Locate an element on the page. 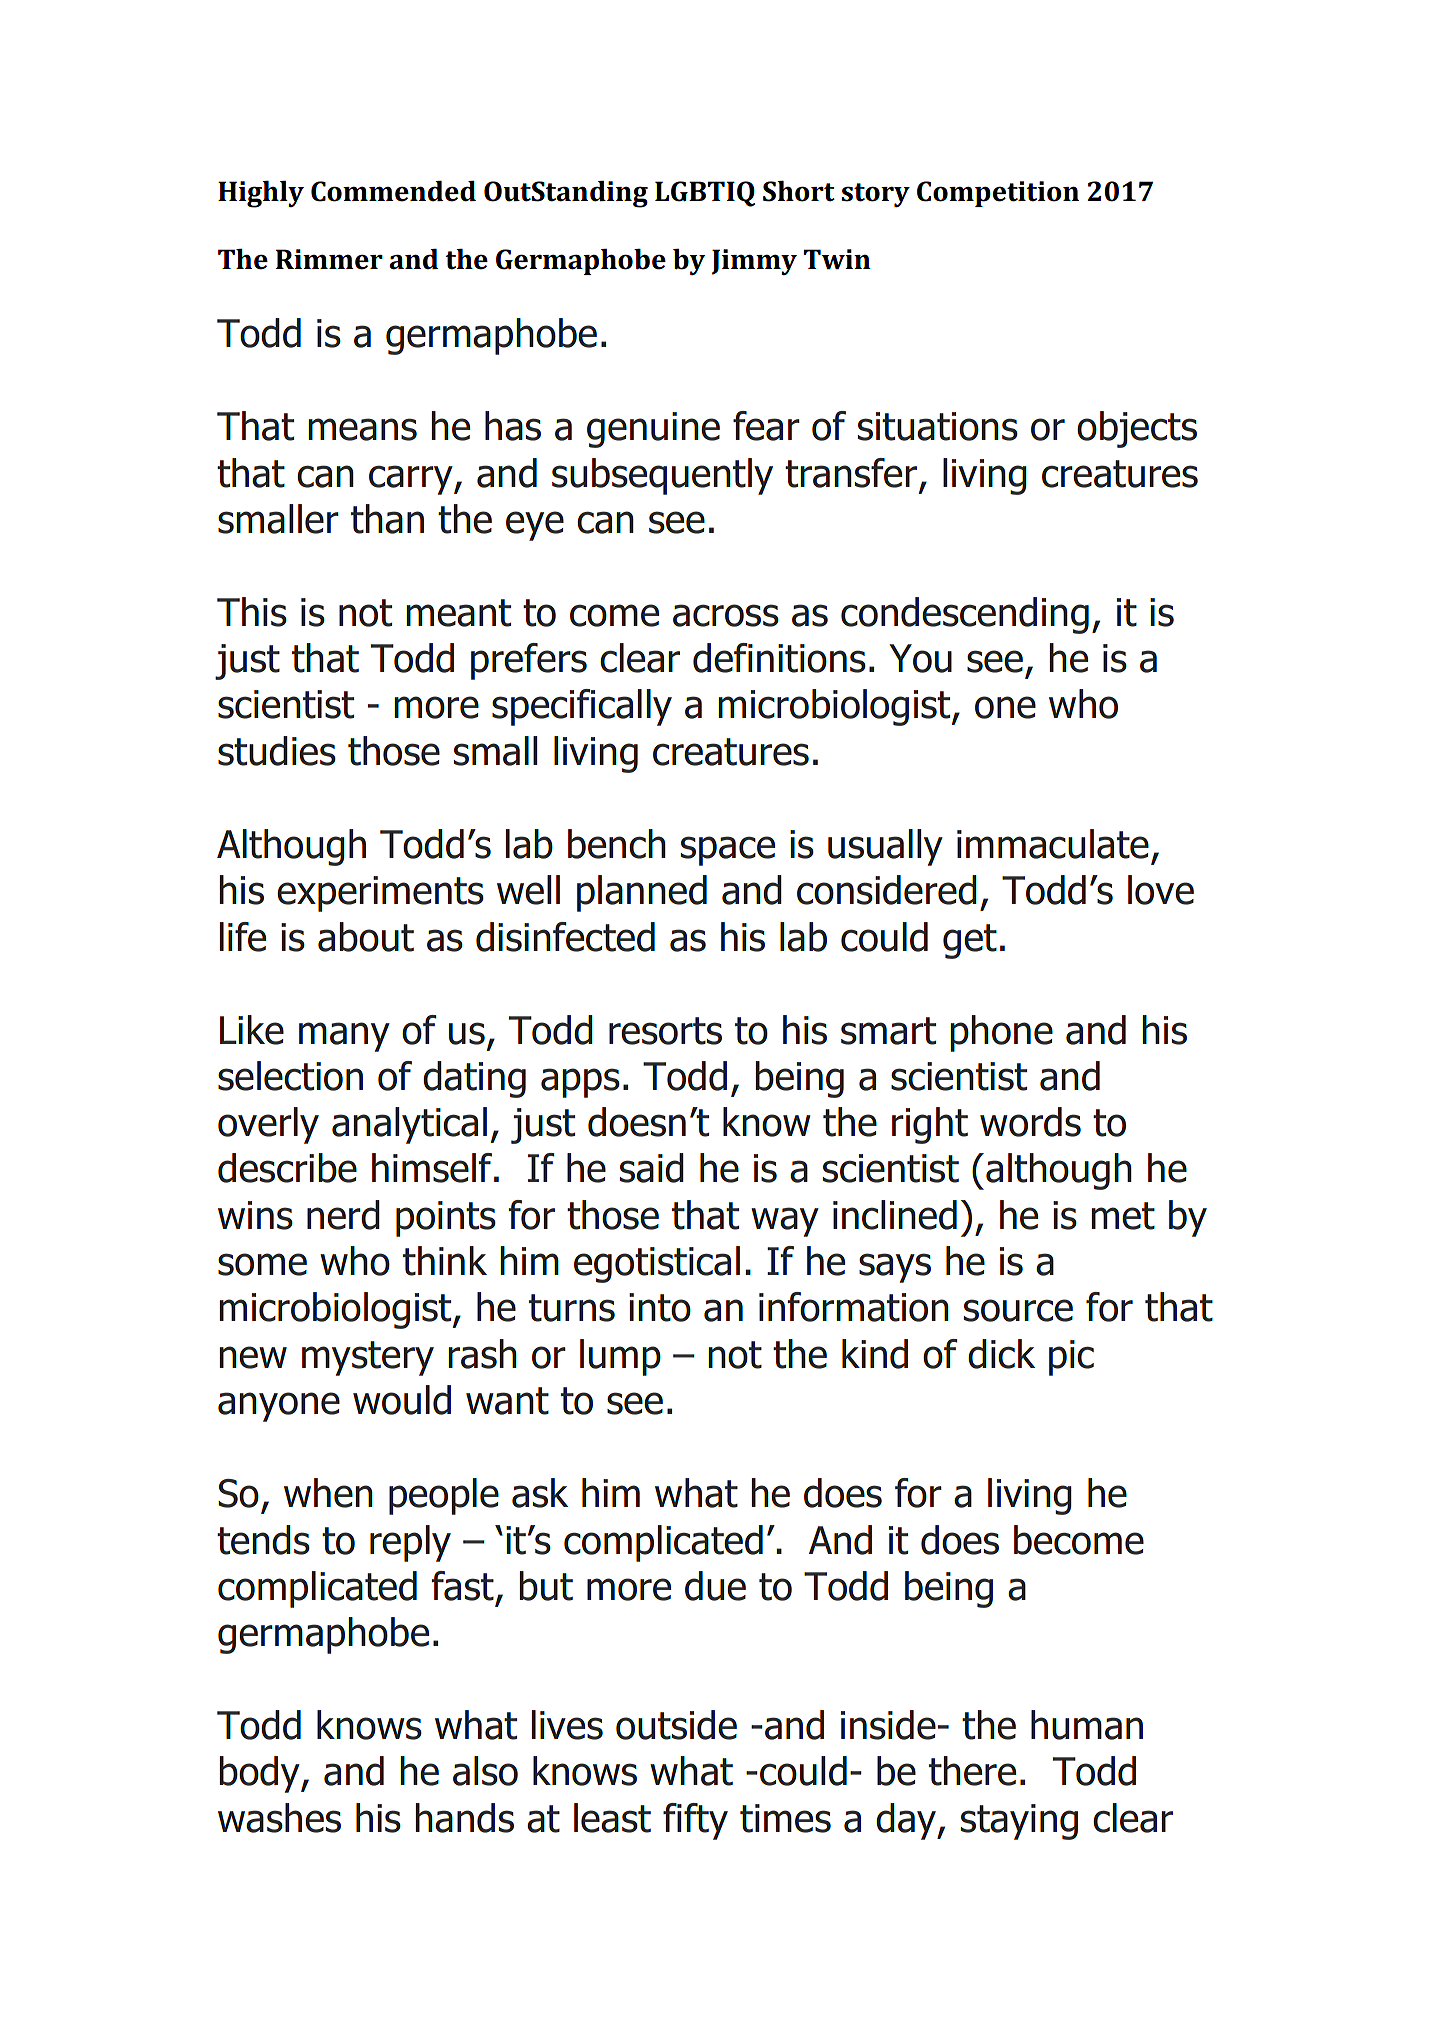  Competition is located at coordinates (998, 194).
